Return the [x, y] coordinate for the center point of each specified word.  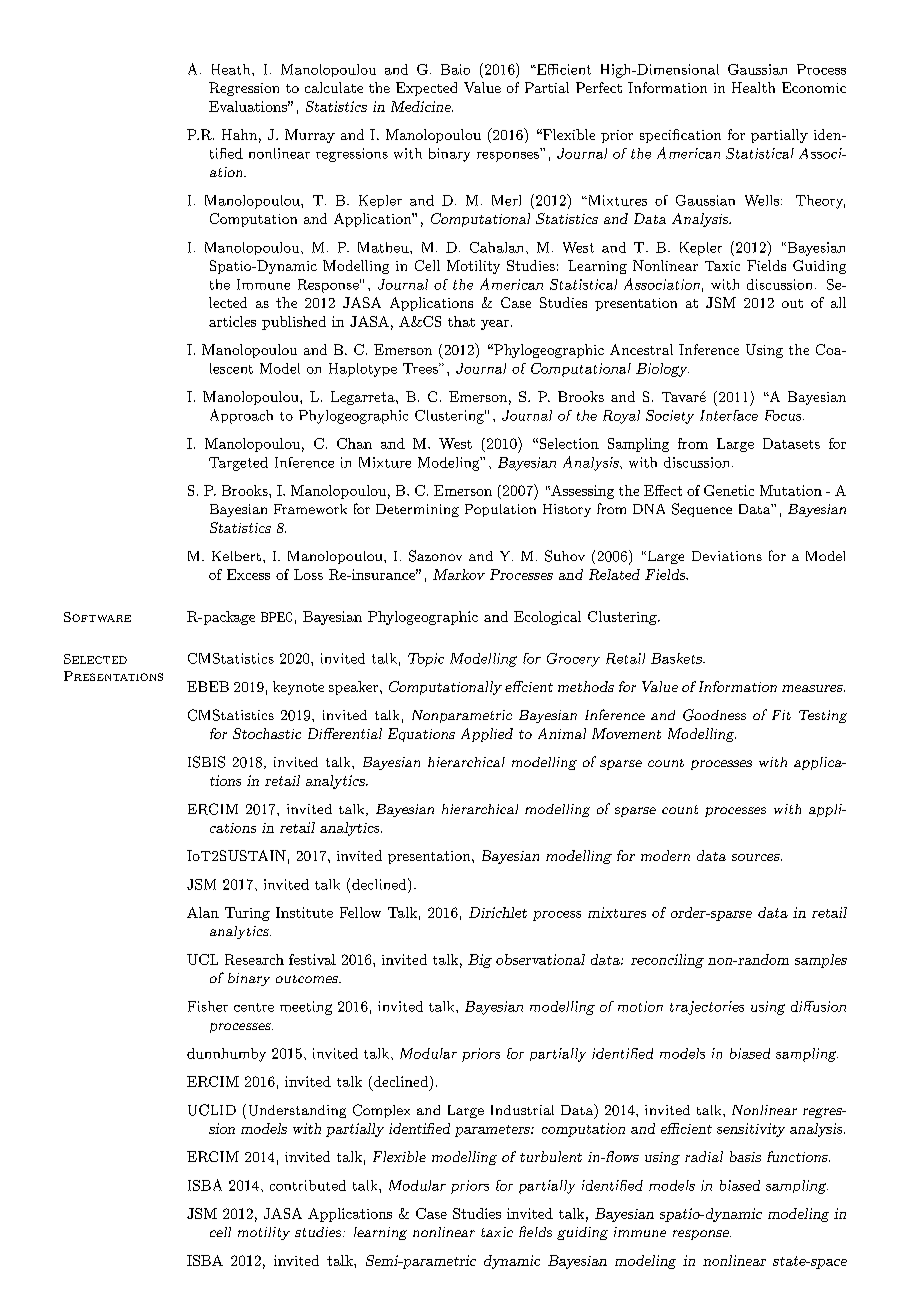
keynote [298, 688]
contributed [308, 1185]
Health [753, 87]
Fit [781, 715]
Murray [310, 136]
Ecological [547, 618]
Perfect [599, 87]
